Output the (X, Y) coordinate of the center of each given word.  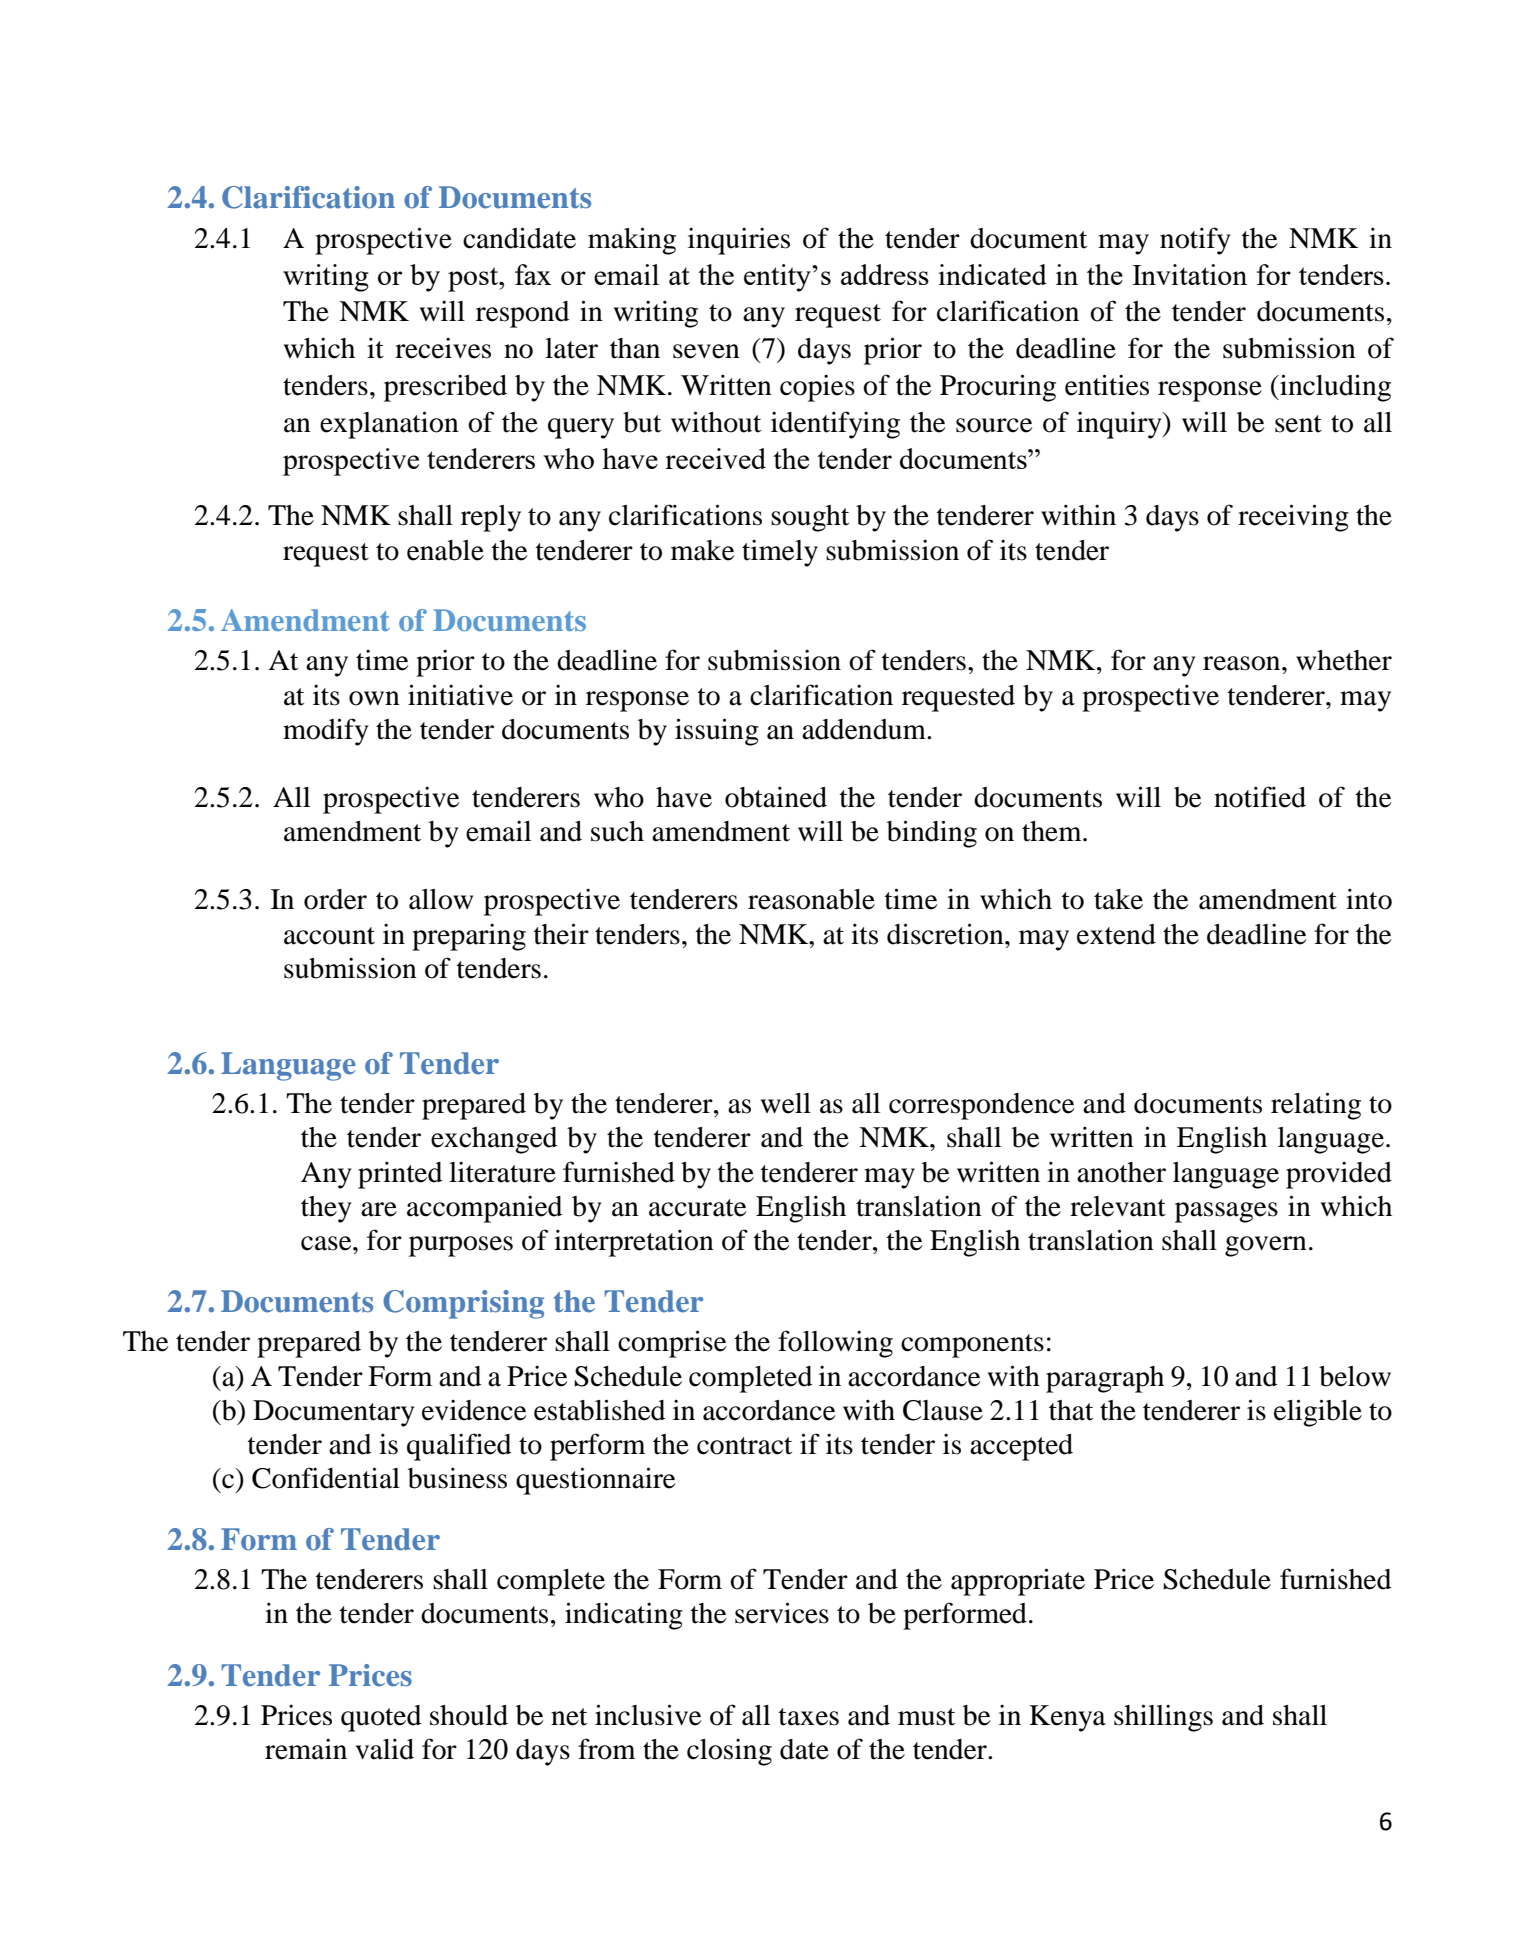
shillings (1163, 1718)
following (835, 1344)
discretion (946, 934)
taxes (809, 1717)
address (885, 274)
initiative (460, 695)
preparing (469, 937)
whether (1344, 660)
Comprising (463, 1304)
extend (1116, 934)
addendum (865, 729)
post (474, 279)
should (469, 1715)
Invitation (1189, 274)
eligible (1318, 1413)
